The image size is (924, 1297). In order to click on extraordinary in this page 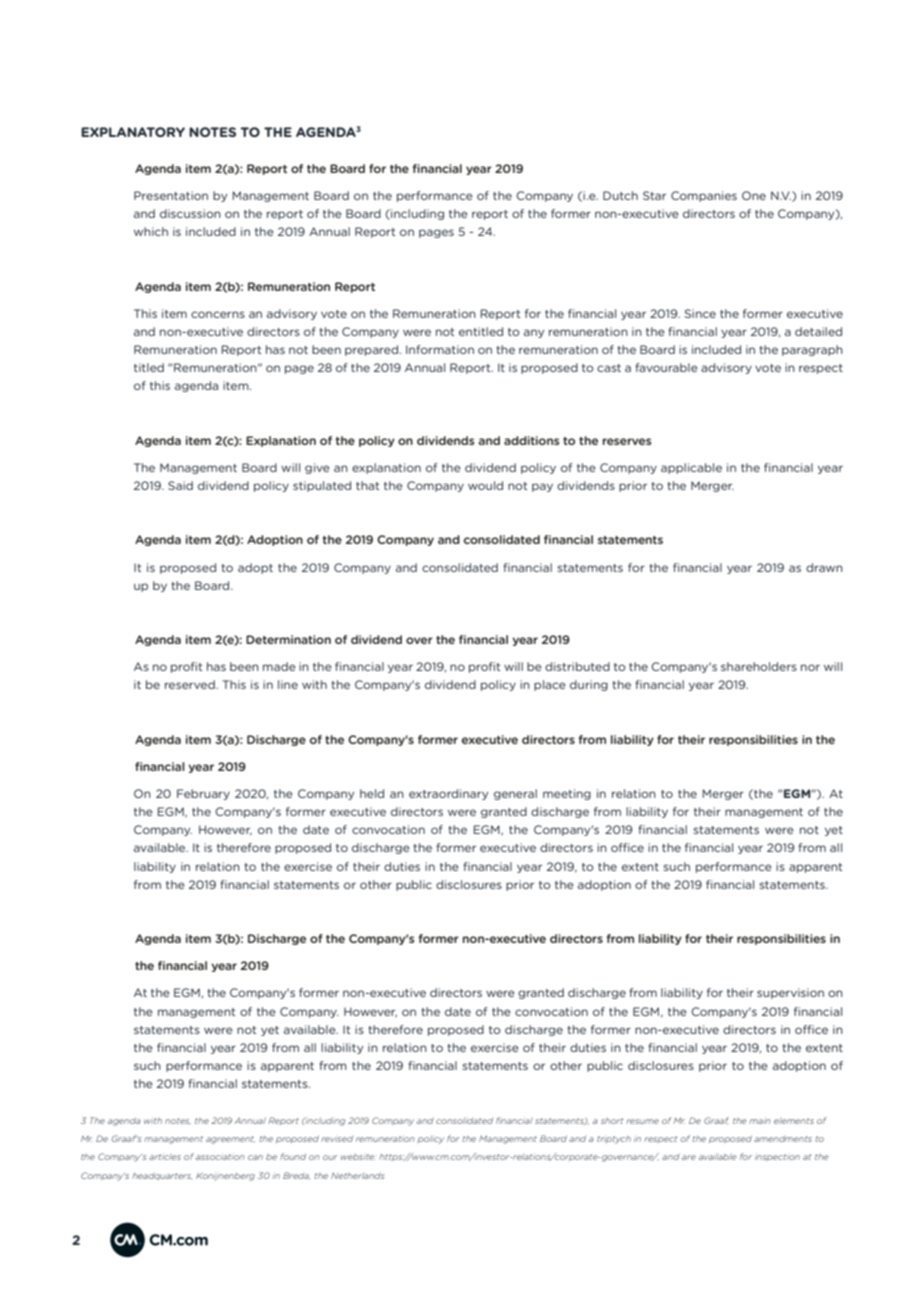, I will do `click(448, 794)`.
